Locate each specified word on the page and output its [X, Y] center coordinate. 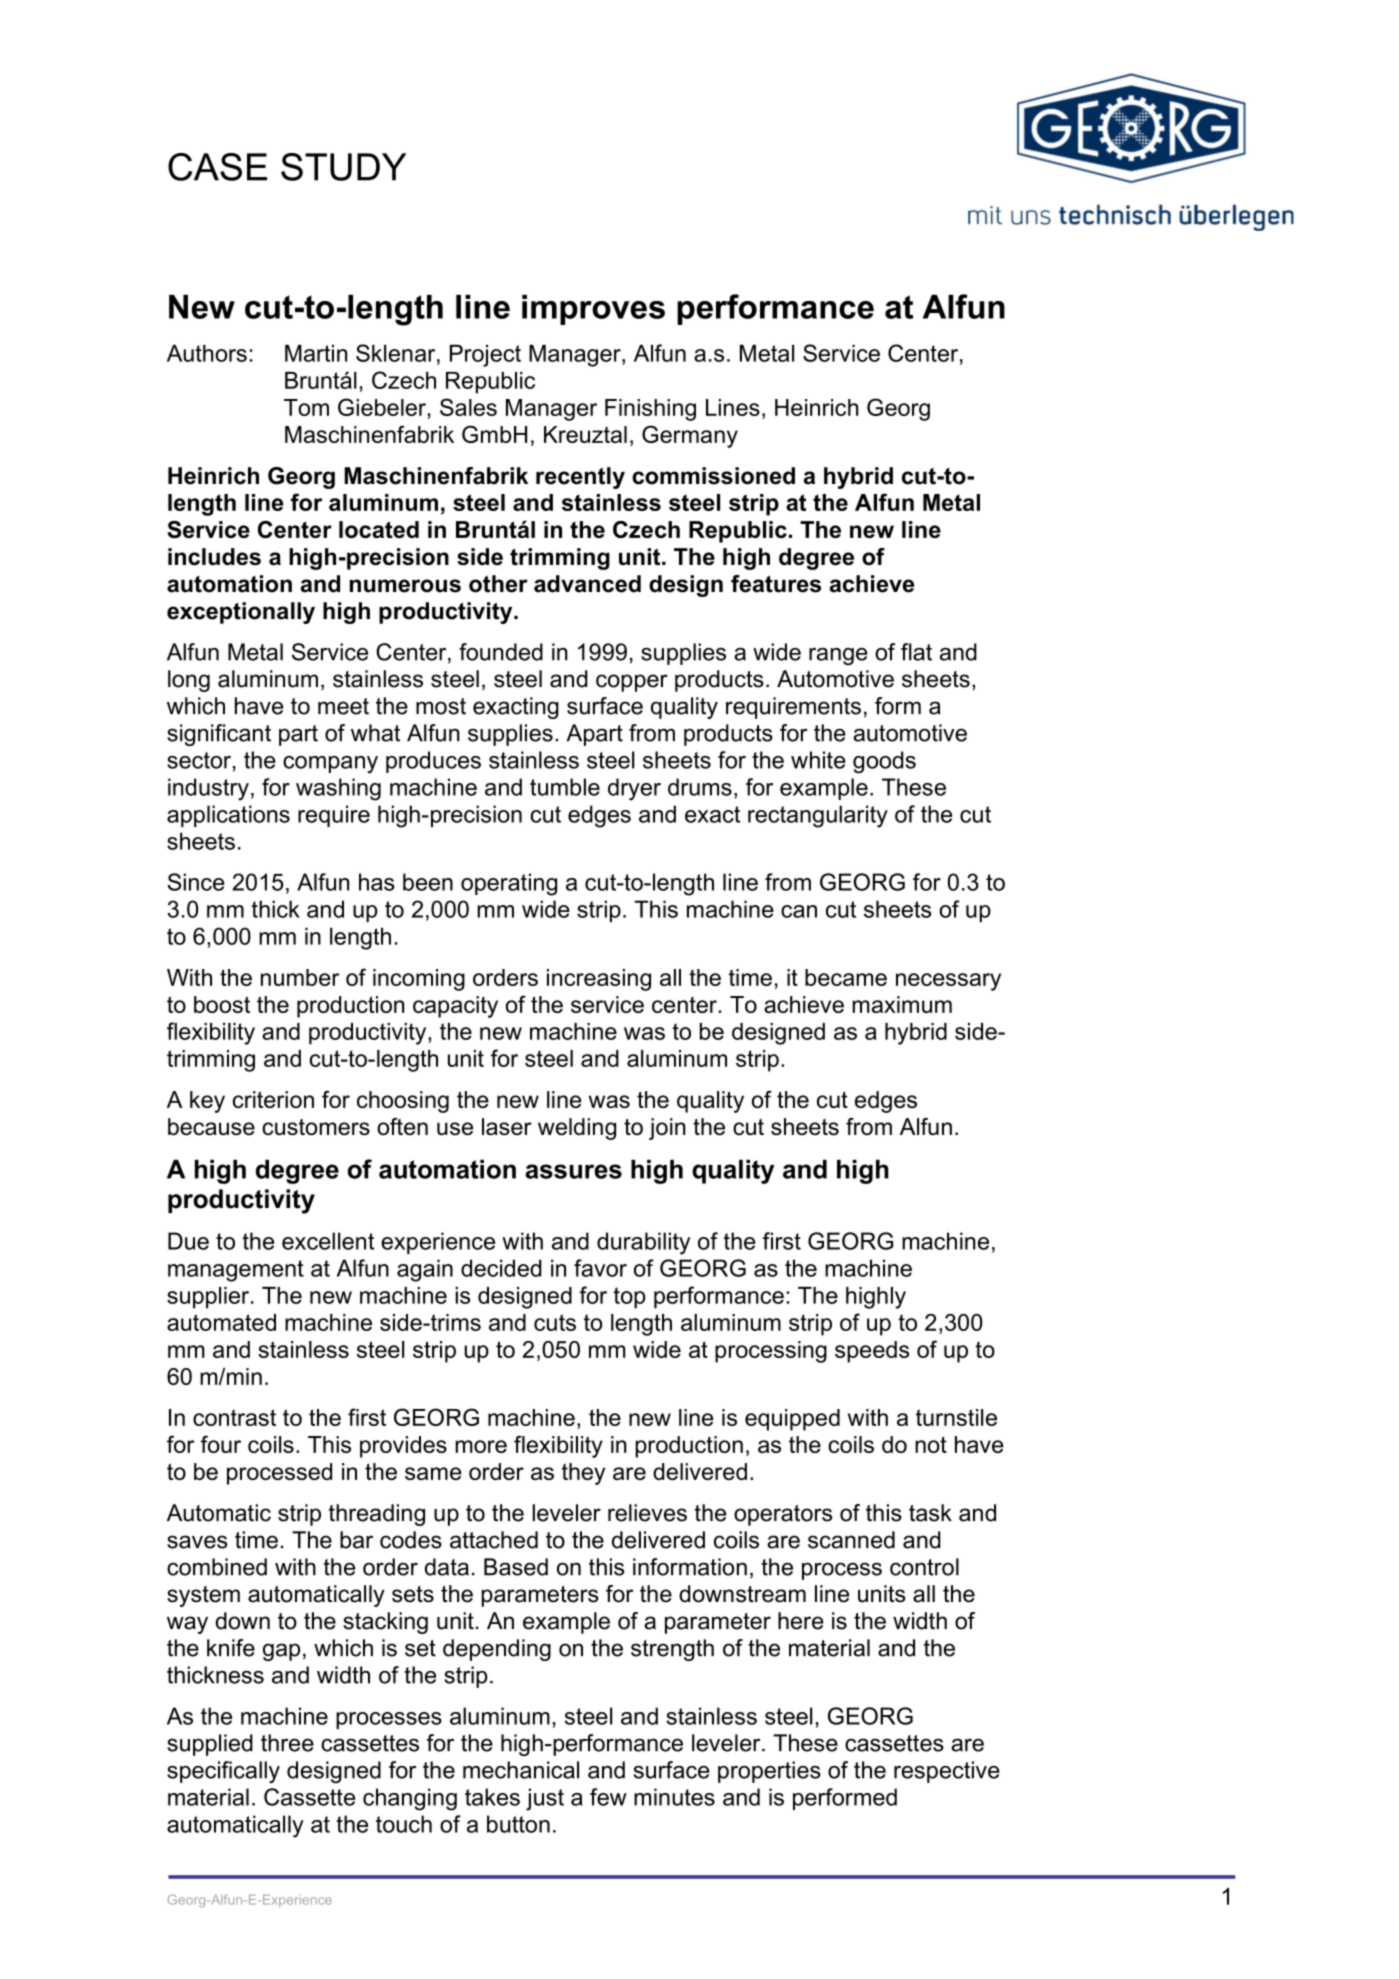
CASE [217, 167]
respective [947, 1772]
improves [593, 310]
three [287, 1743]
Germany [690, 436]
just [545, 1799]
